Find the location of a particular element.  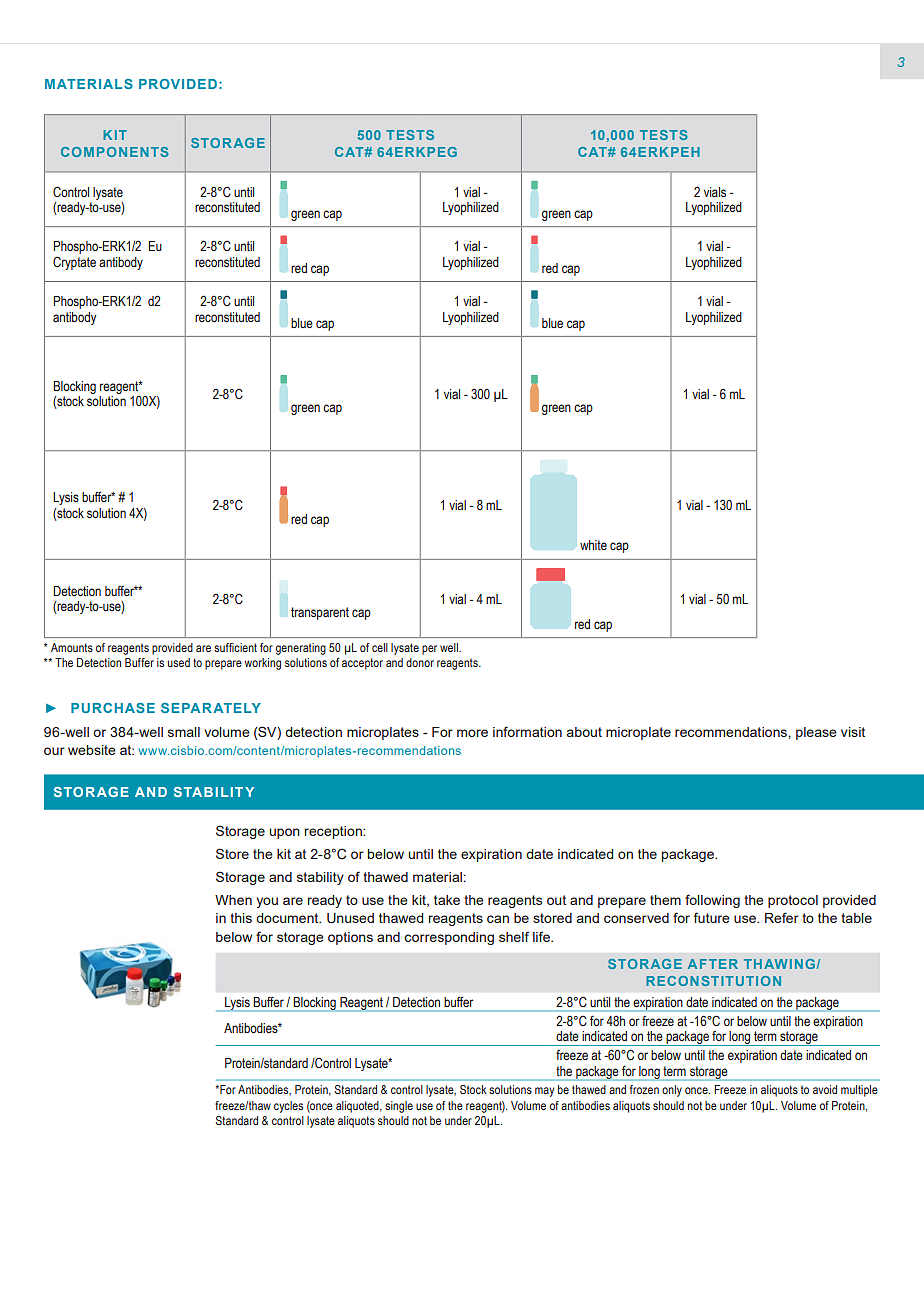

visit is located at coordinates (853, 732).
